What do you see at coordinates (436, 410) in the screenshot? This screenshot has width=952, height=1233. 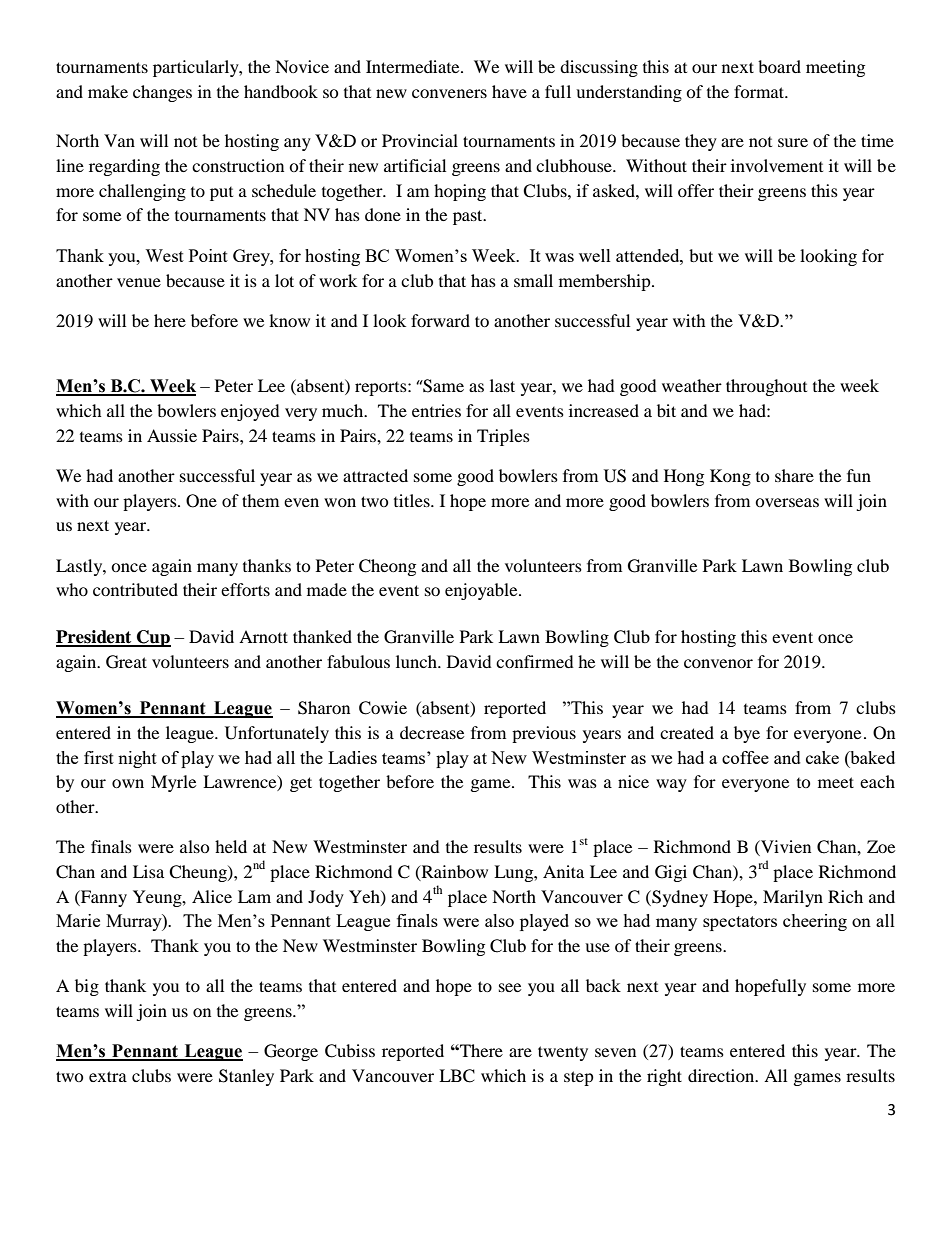 I see `entries` at bounding box center [436, 410].
